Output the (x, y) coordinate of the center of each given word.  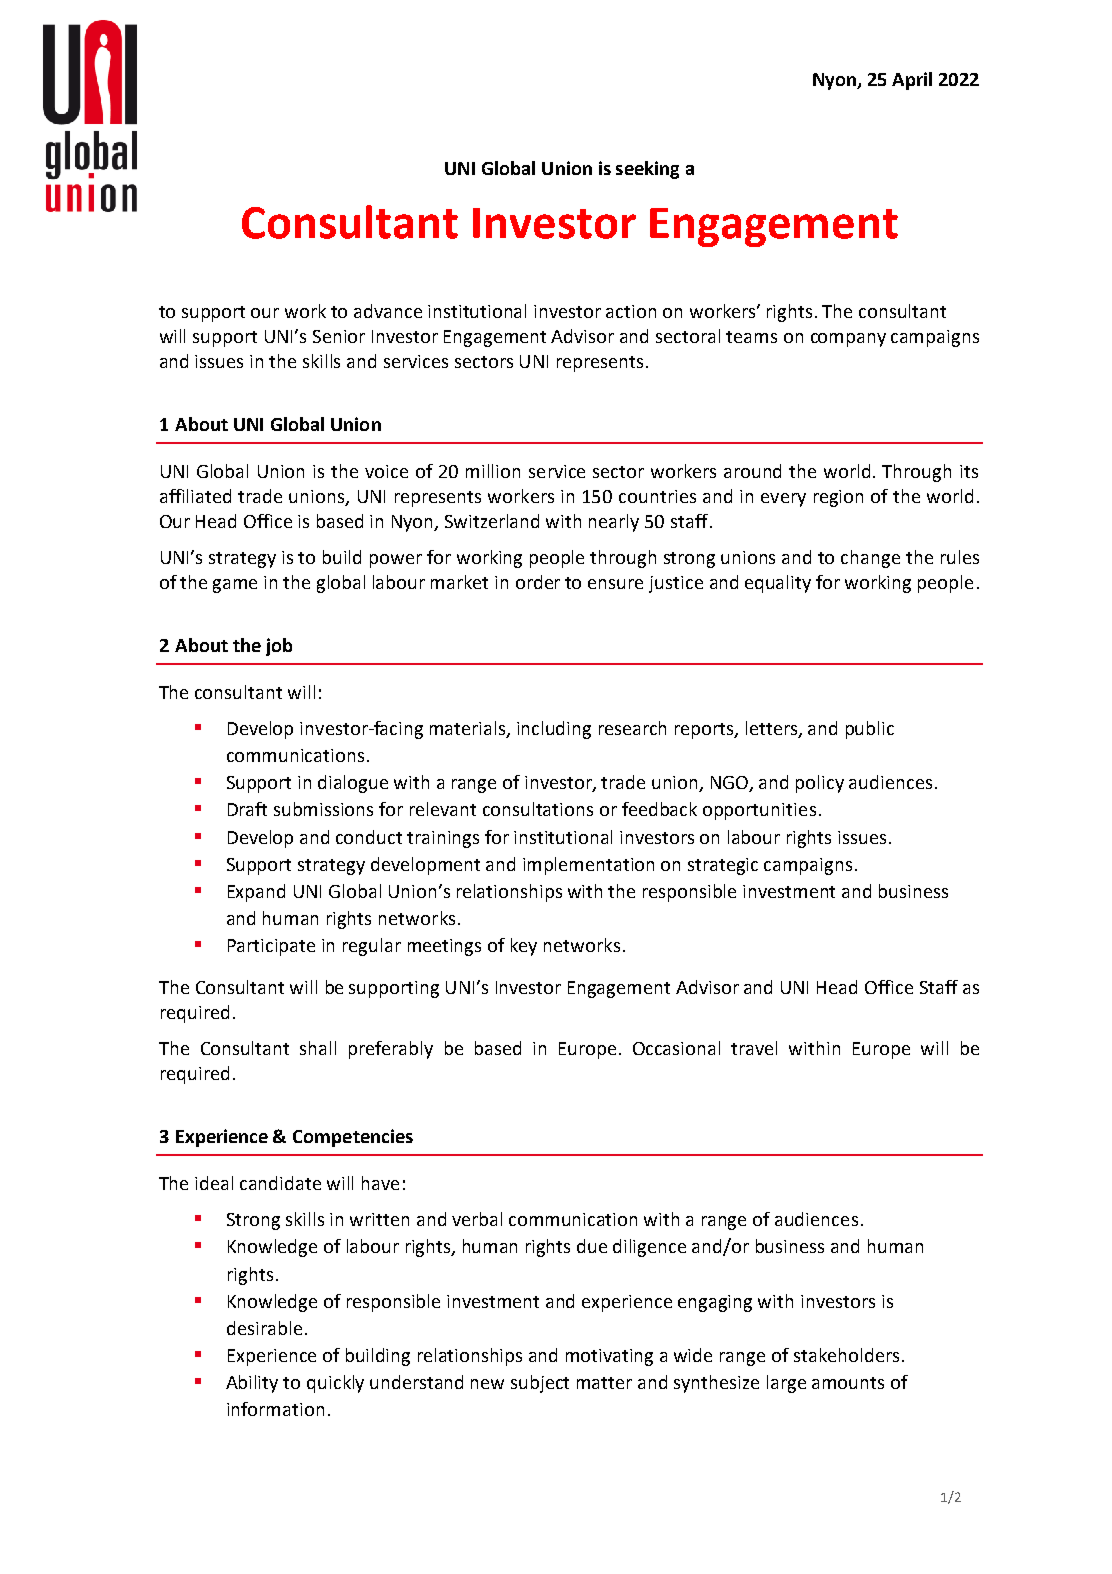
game (235, 586)
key (524, 947)
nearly (614, 523)
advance (388, 311)
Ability (252, 1384)
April (912, 81)
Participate (271, 947)
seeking (647, 170)
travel (754, 1048)
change (870, 559)
